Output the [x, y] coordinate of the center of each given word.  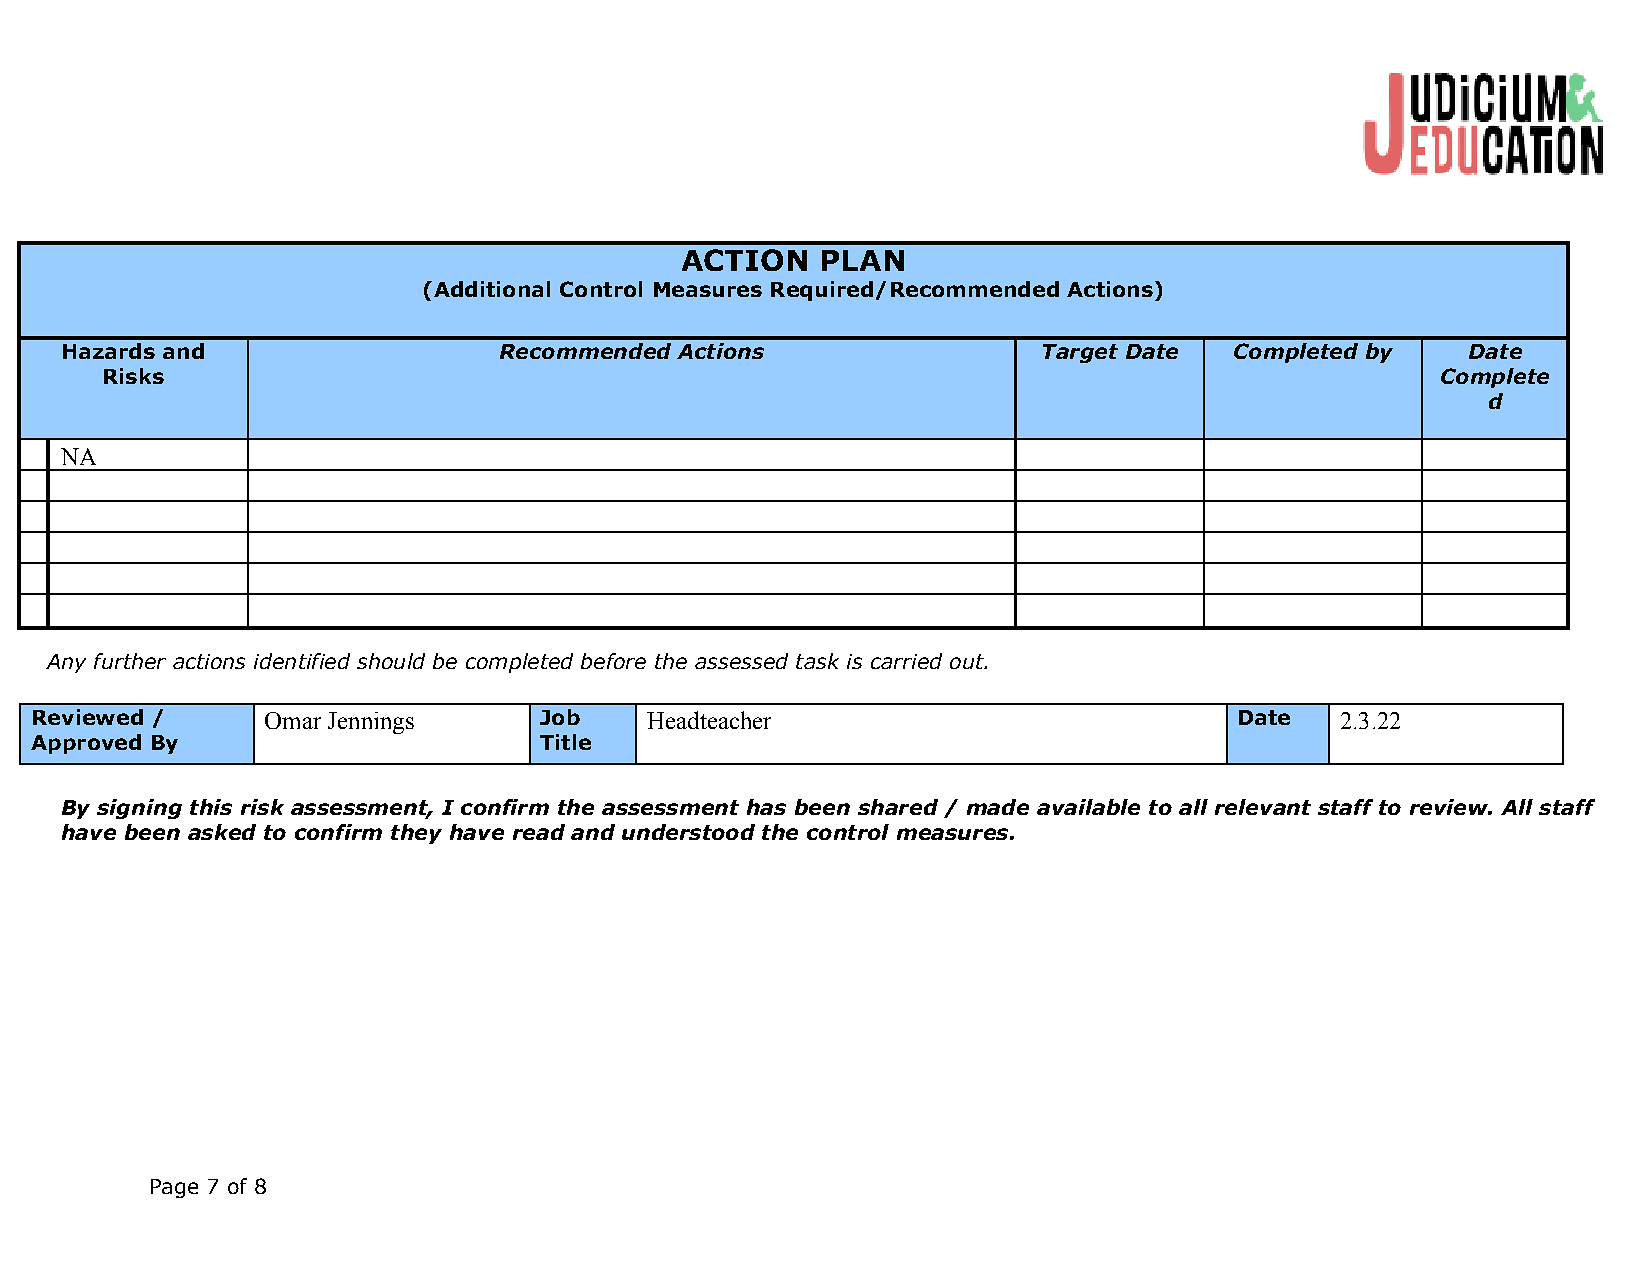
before [613, 661]
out [968, 661]
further [130, 661]
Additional [490, 289]
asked [222, 832]
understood [688, 832]
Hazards [109, 351]
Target [1080, 353]
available [1088, 807]
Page [174, 1188]
